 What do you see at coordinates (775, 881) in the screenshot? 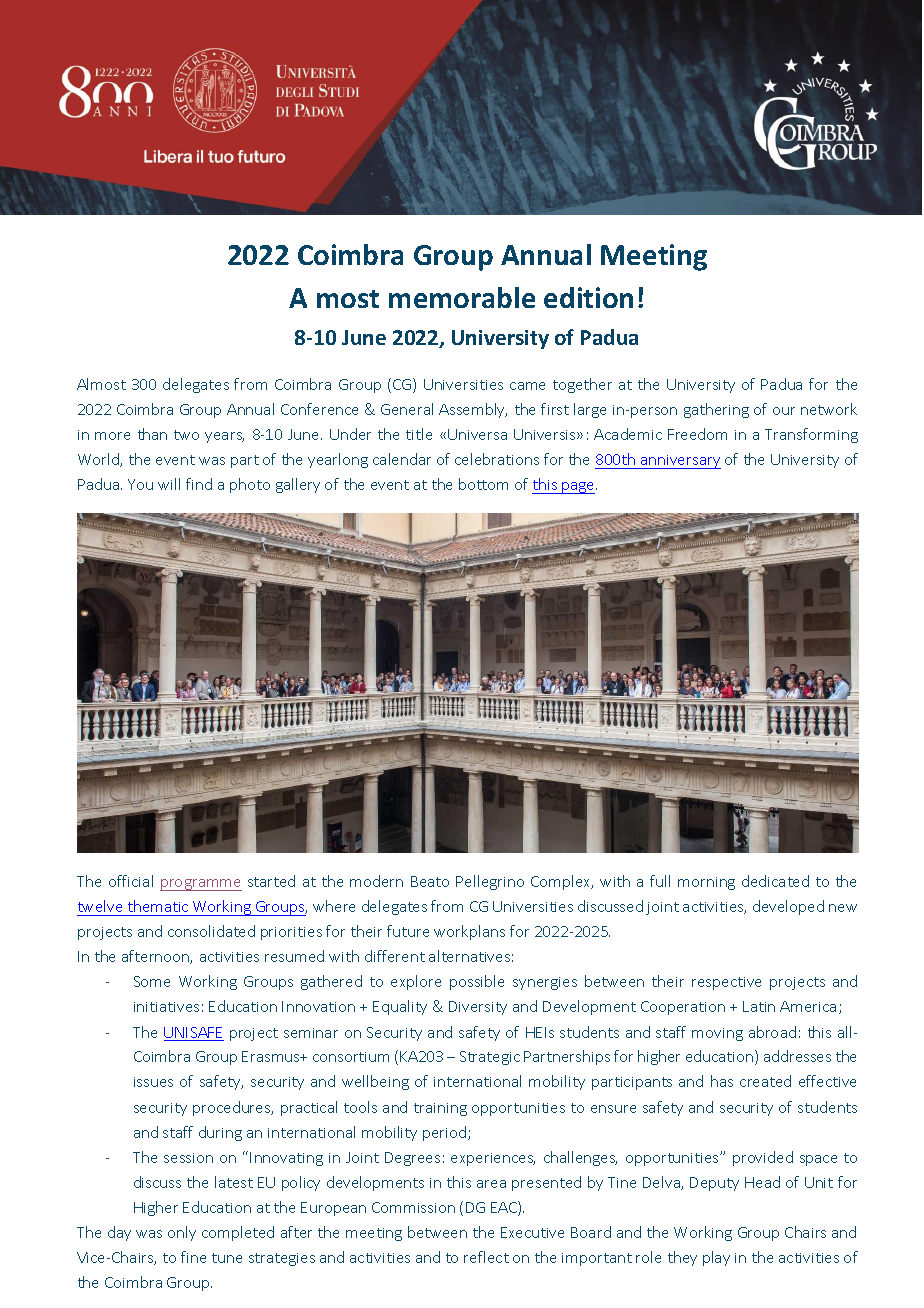
I see `dedicated` at bounding box center [775, 881].
